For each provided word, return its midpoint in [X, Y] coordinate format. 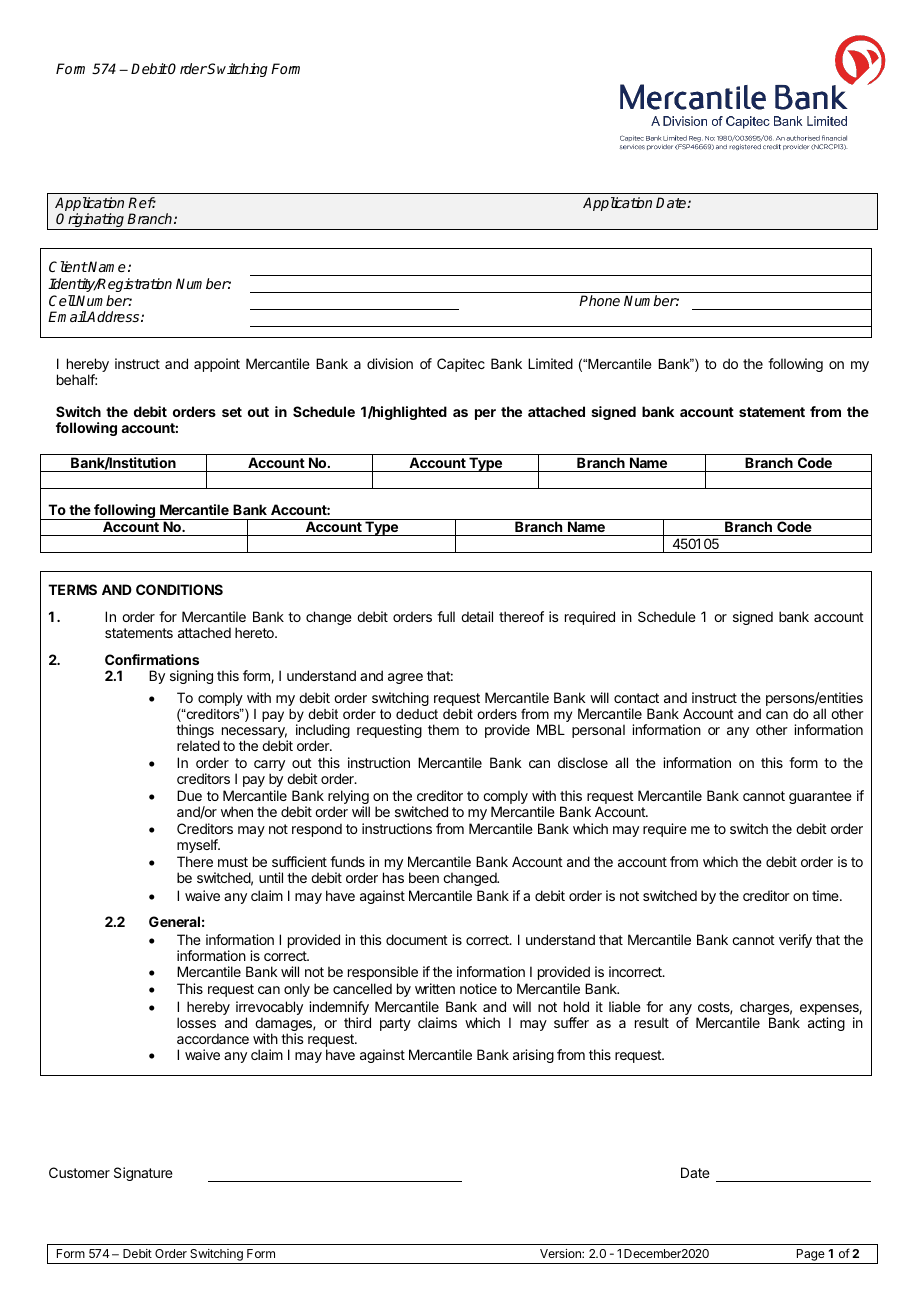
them [443, 729]
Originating [91, 221]
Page [810, 1256]
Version [561, 1253]
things [195, 732]
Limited [550, 363]
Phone [599, 300]
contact [636, 698]
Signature [143, 1174]
